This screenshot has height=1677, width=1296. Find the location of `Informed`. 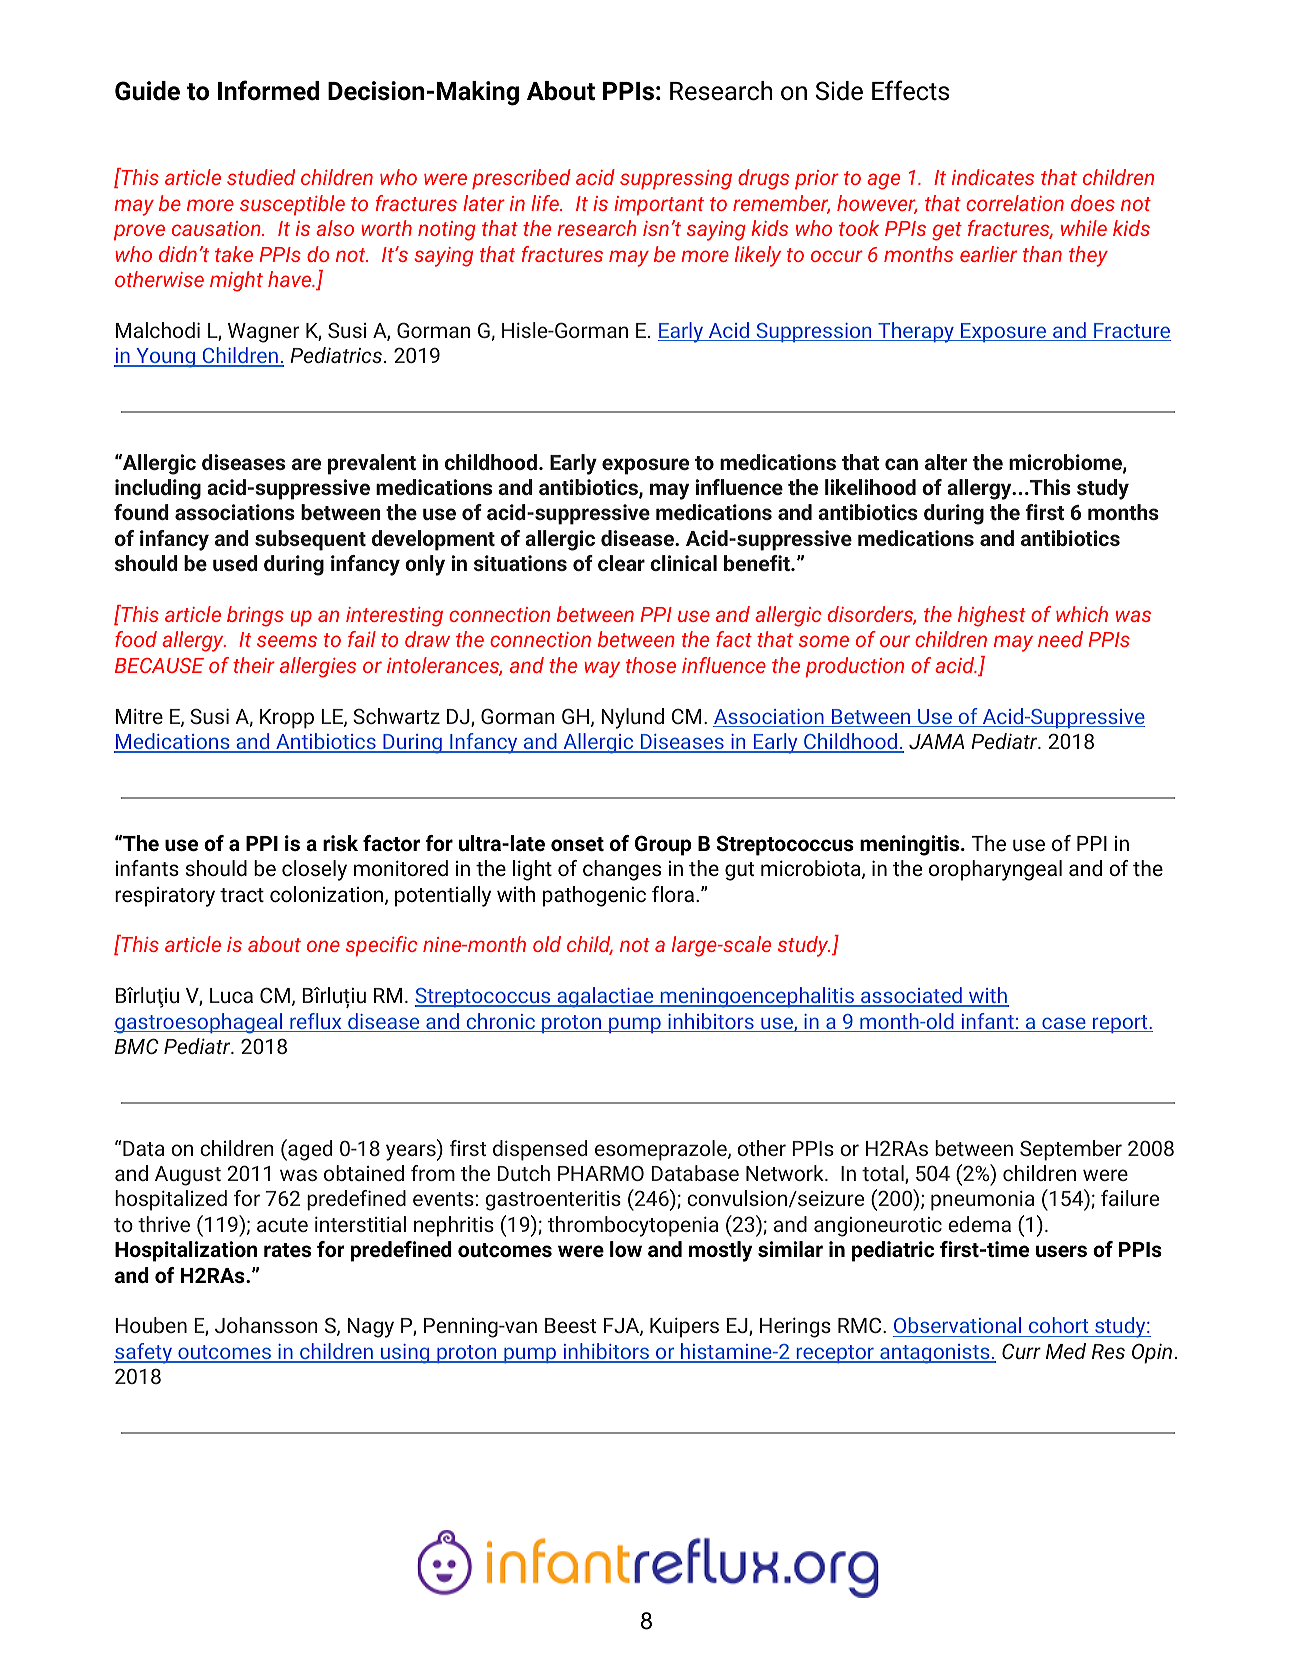

Informed is located at coordinates (268, 90).
